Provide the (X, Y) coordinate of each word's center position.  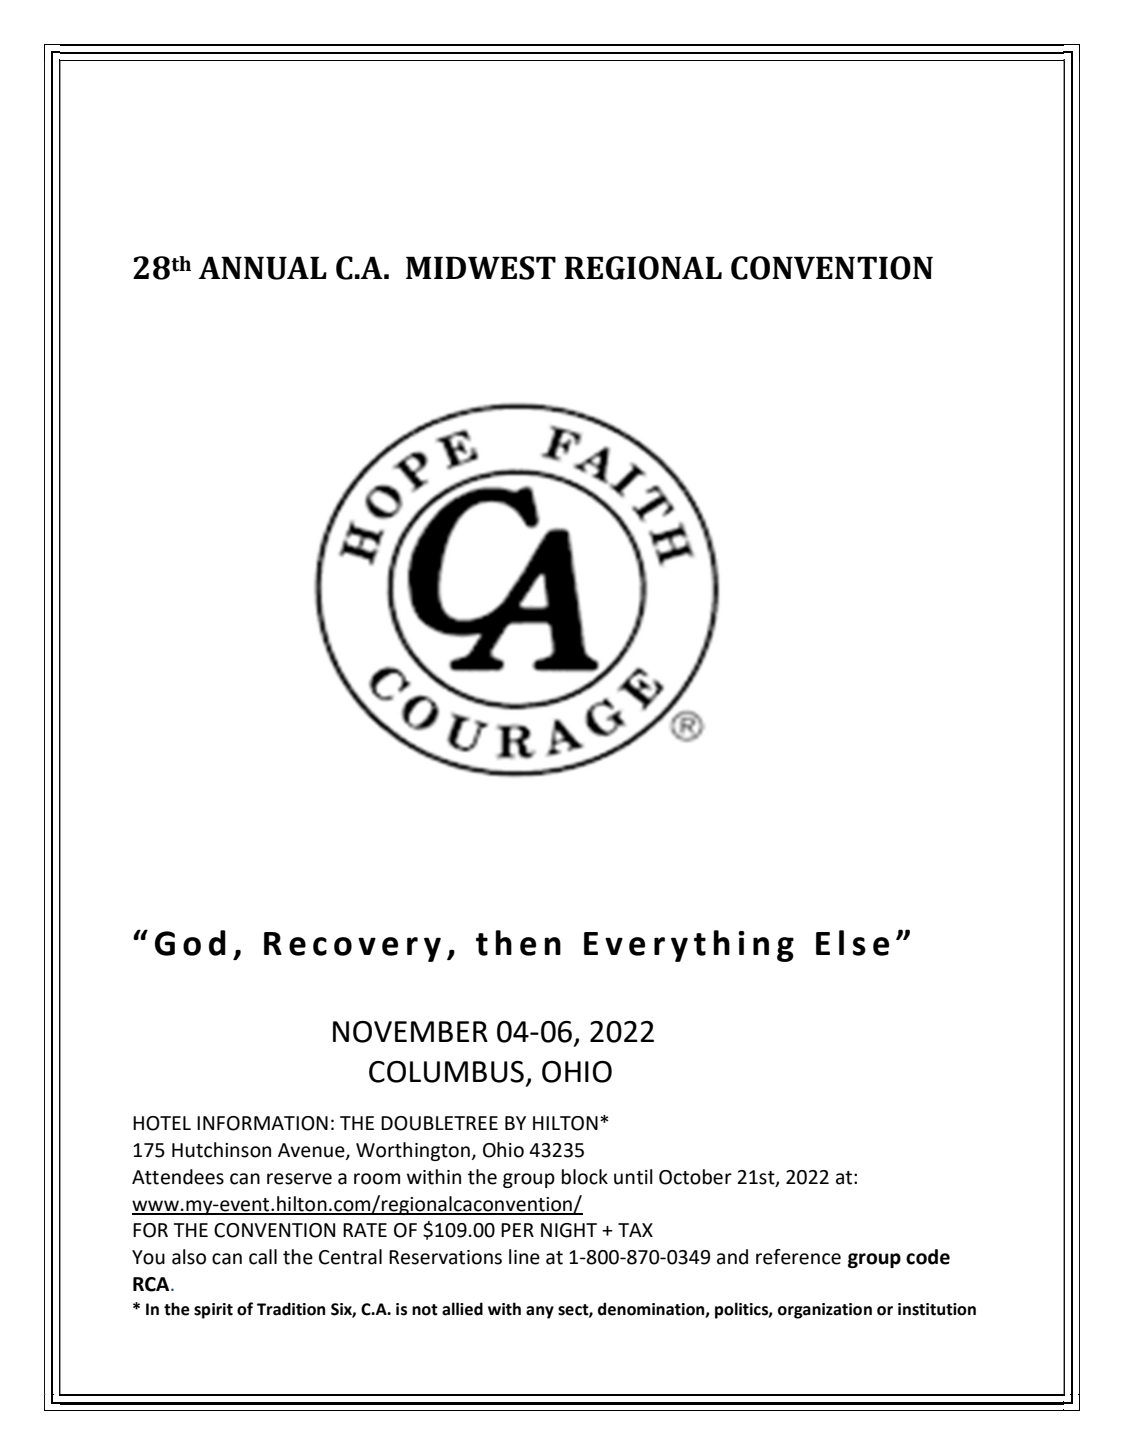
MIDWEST (481, 268)
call (263, 1257)
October (695, 1177)
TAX (635, 1230)
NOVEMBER (410, 1032)
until (633, 1177)
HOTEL (162, 1123)
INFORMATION (262, 1123)
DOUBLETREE (439, 1123)
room (377, 1179)
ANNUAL (262, 268)
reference (798, 1257)
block (585, 1177)
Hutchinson (221, 1150)
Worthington (413, 1151)
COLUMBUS (446, 1072)
